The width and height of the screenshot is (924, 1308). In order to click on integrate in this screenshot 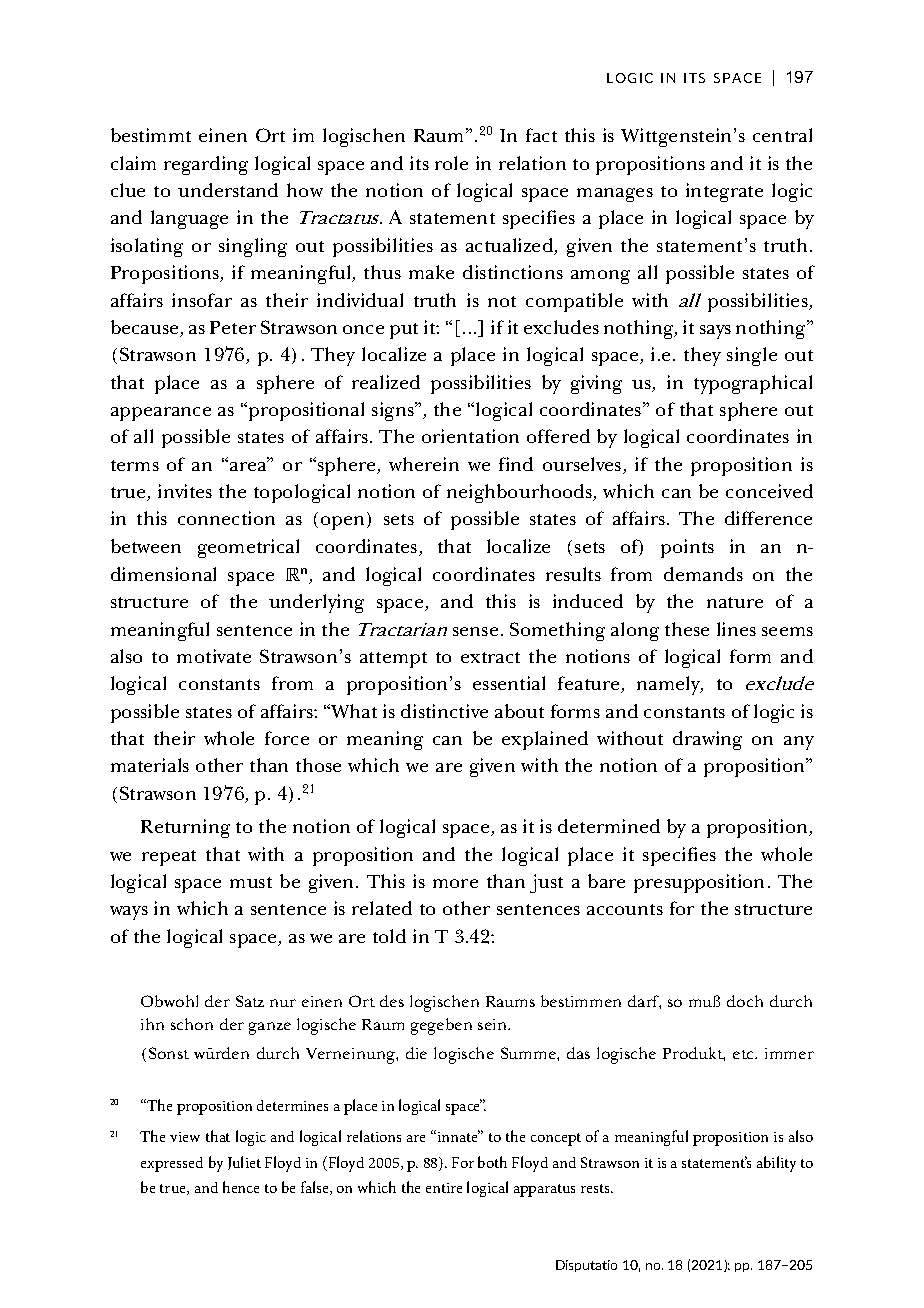, I will do `click(724, 192)`.
